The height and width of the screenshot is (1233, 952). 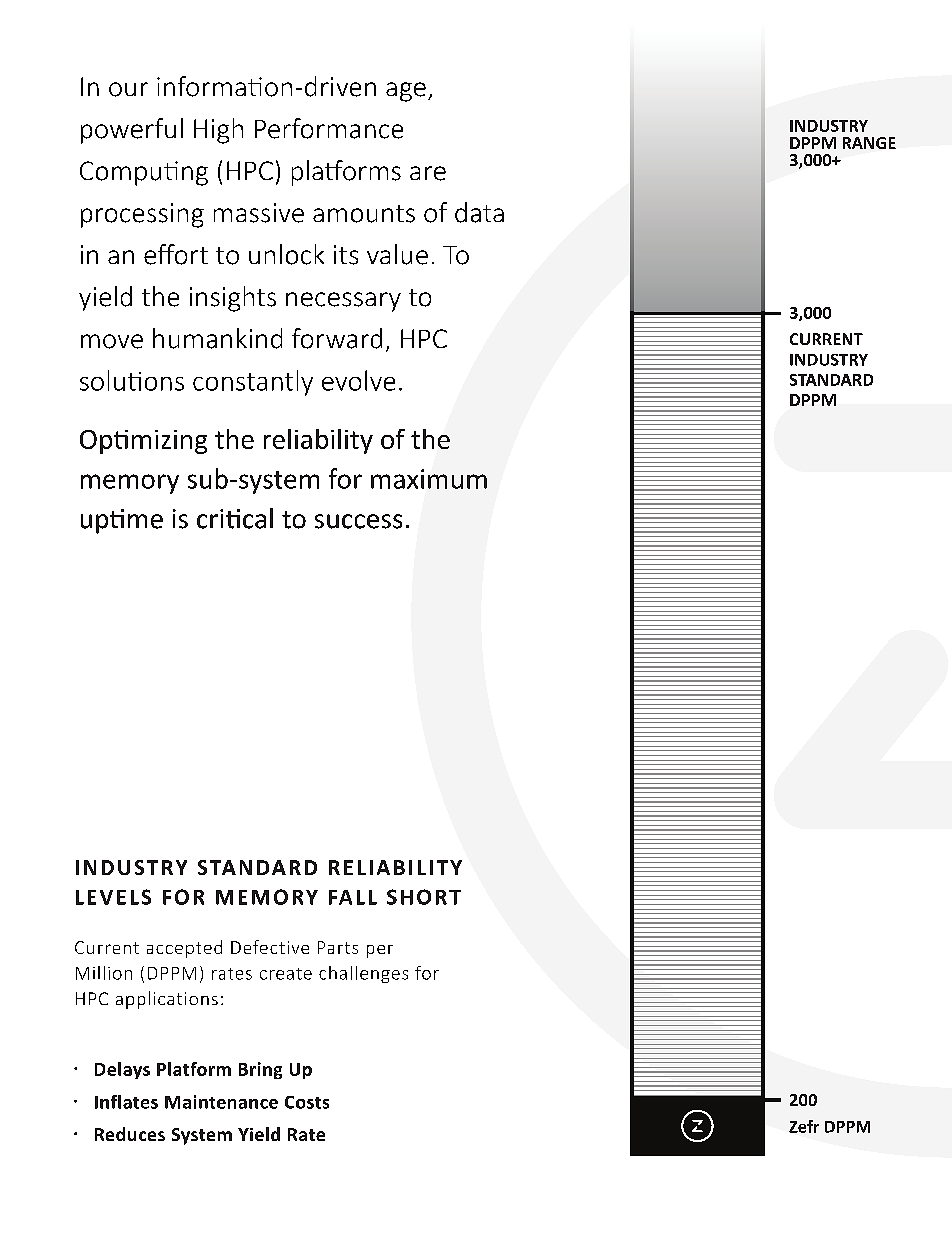 What do you see at coordinates (122, 521) in the screenshot?
I see `uptime` at bounding box center [122, 521].
